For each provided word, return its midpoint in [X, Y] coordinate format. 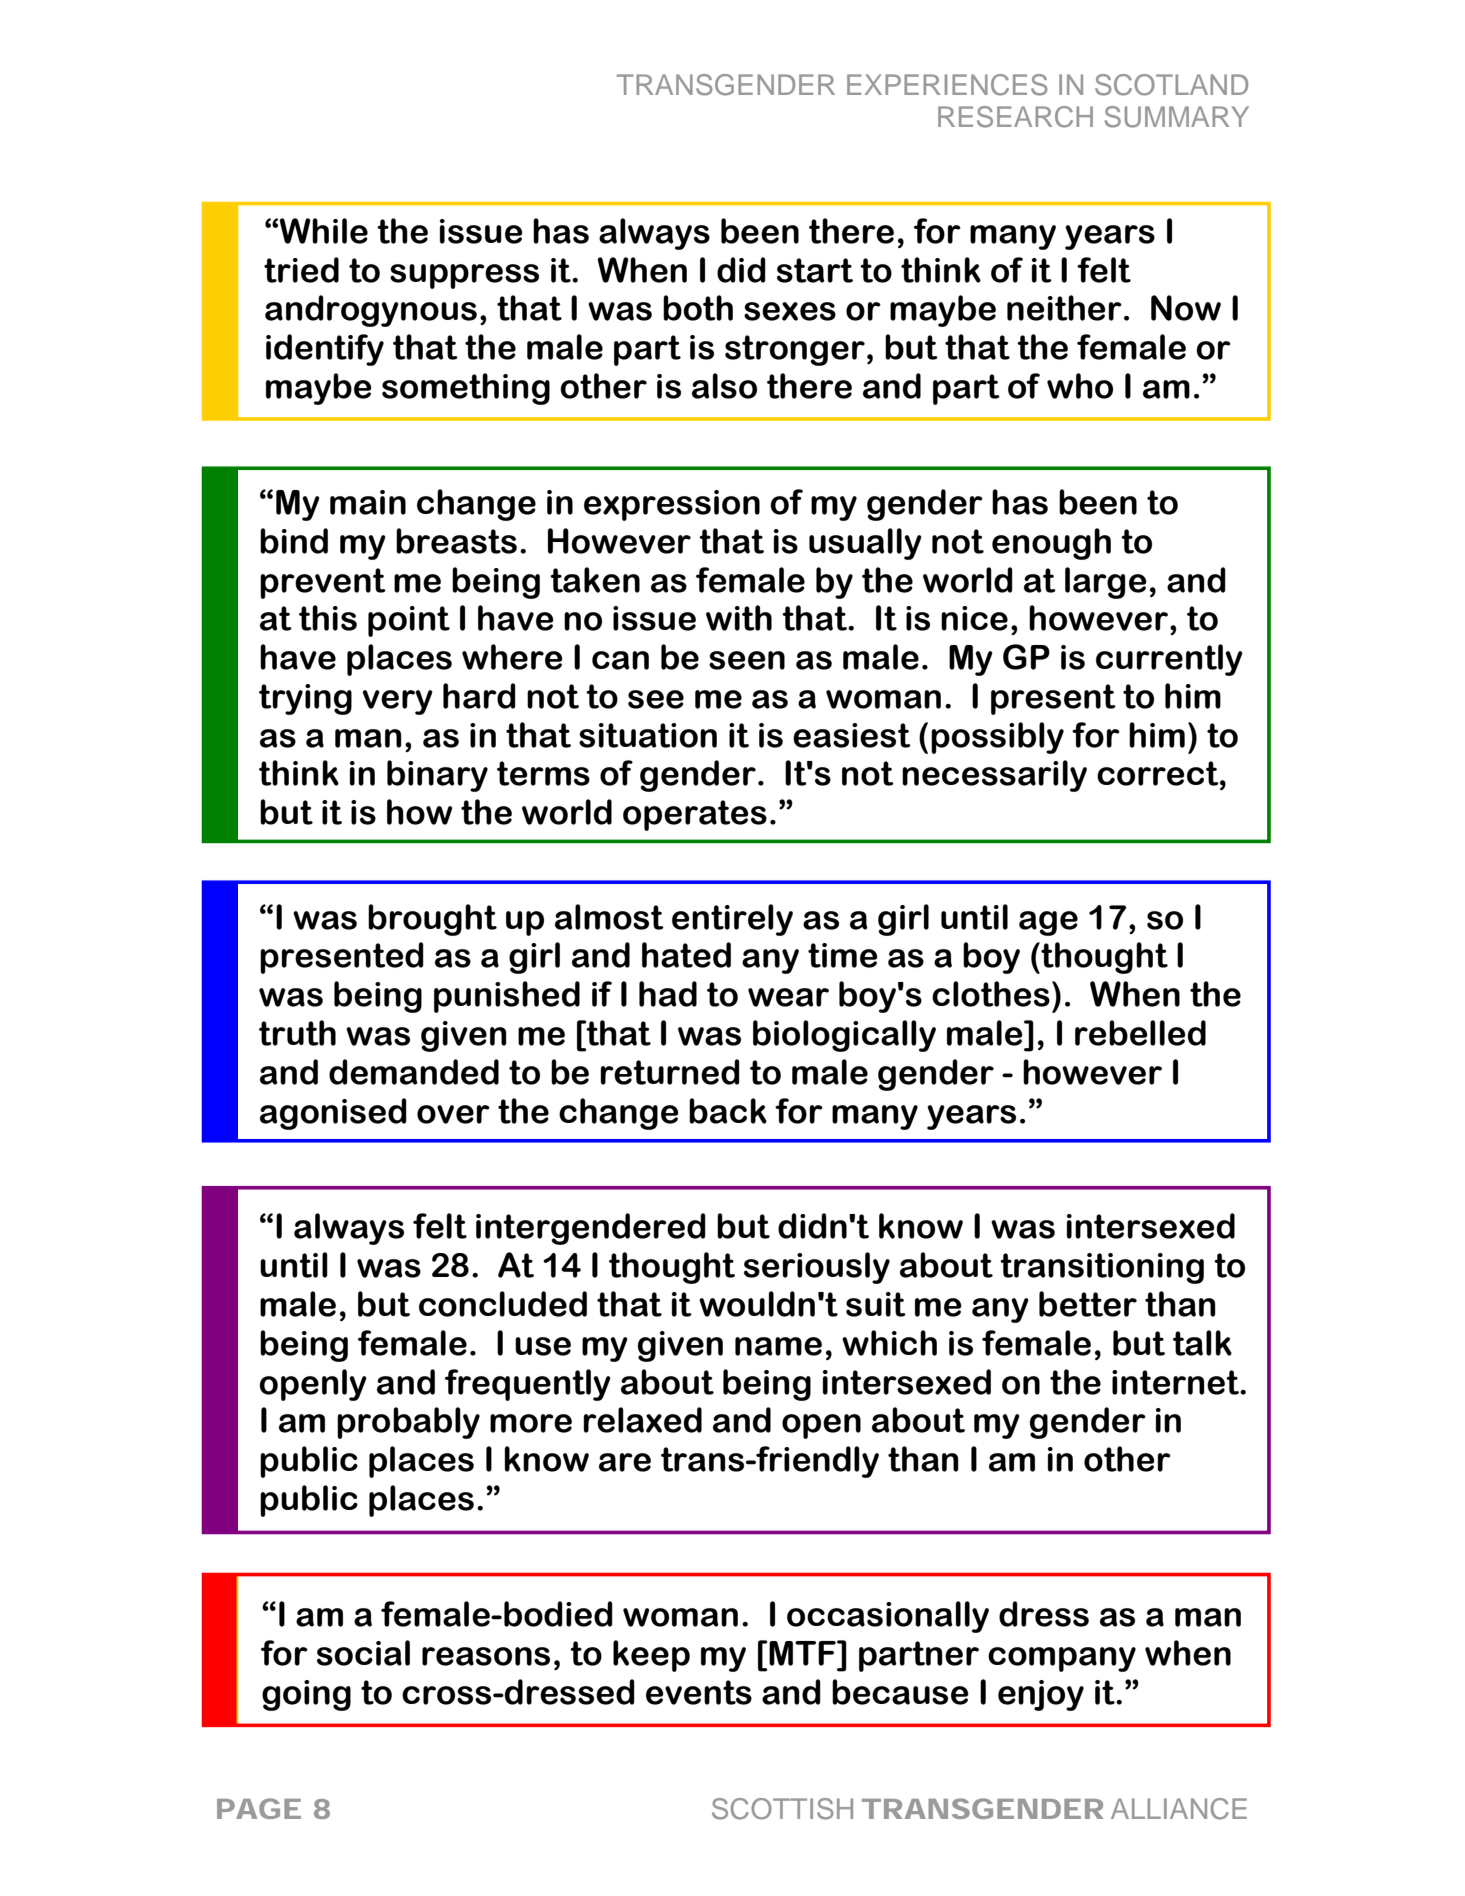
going [306, 1695]
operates [695, 815]
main [368, 502]
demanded [414, 1072]
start [815, 270]
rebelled [1140, 1033]
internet [1176, 1382]
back [728, 1111]
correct [1159, 773]
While [324, 231]
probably [408, 1423]
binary [437, 776]
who [1080, 386]
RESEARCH [1015, 117]
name [778, 1346]
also [724, 386]
